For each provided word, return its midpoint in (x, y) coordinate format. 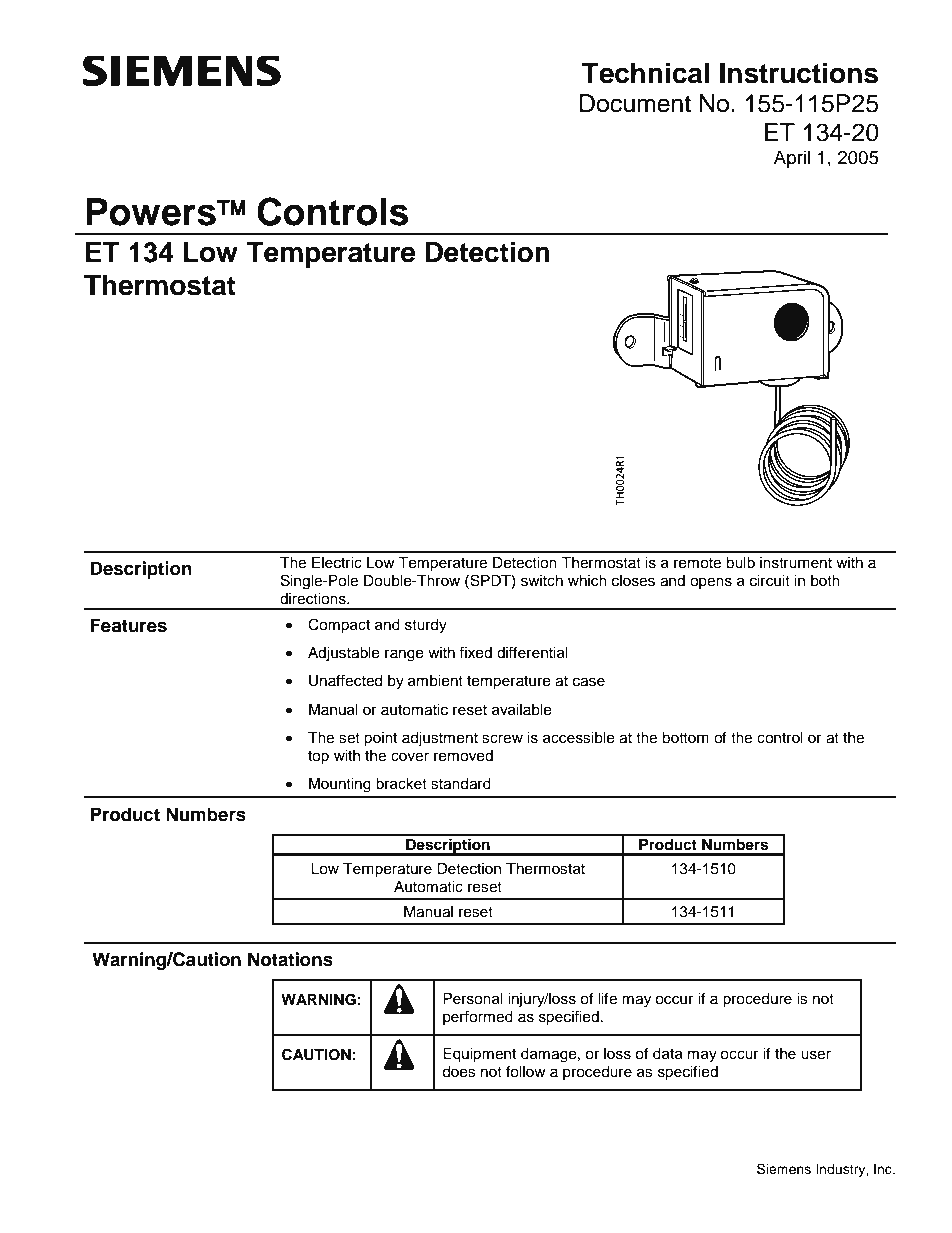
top (318, 757)
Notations (290, 959)
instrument (796, 563)
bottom (685, 738)
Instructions (799, 73)
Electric (337, 563)
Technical (645, 73)
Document (635, 103)
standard (461, 784)
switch (542, 581)
